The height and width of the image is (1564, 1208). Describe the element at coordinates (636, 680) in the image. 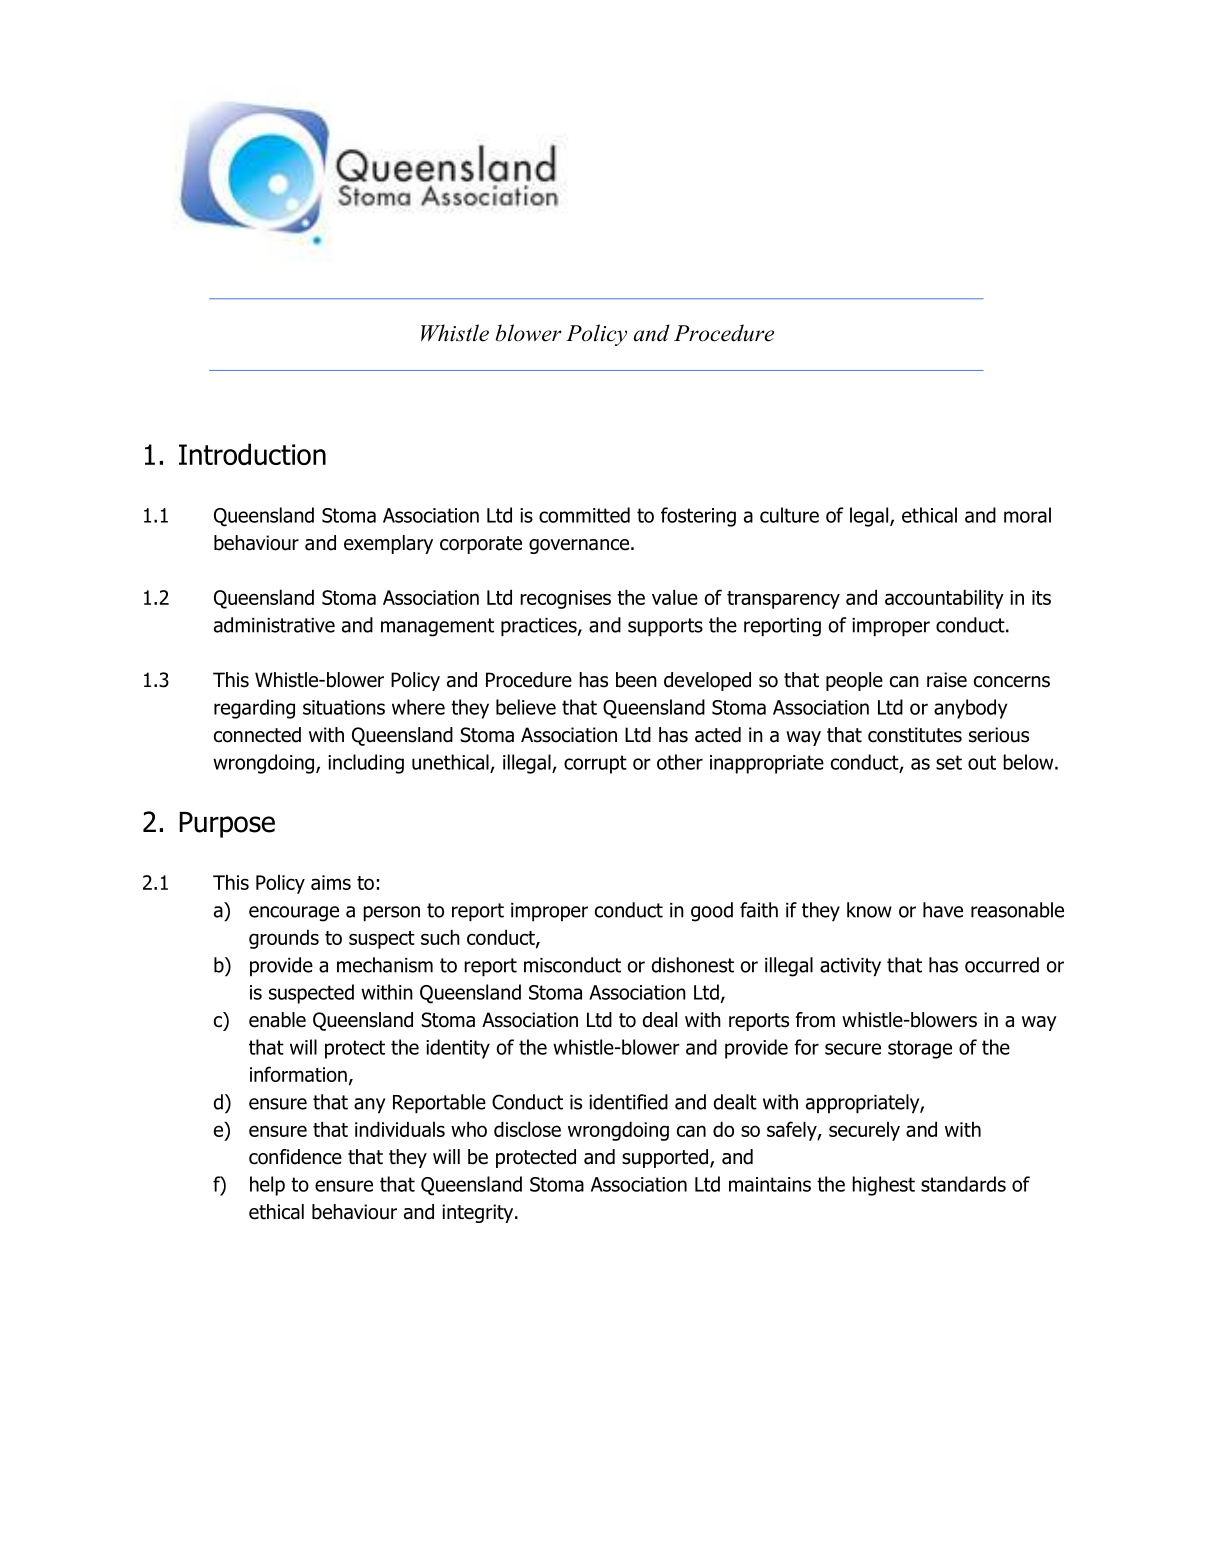

I see `been` at that location.
